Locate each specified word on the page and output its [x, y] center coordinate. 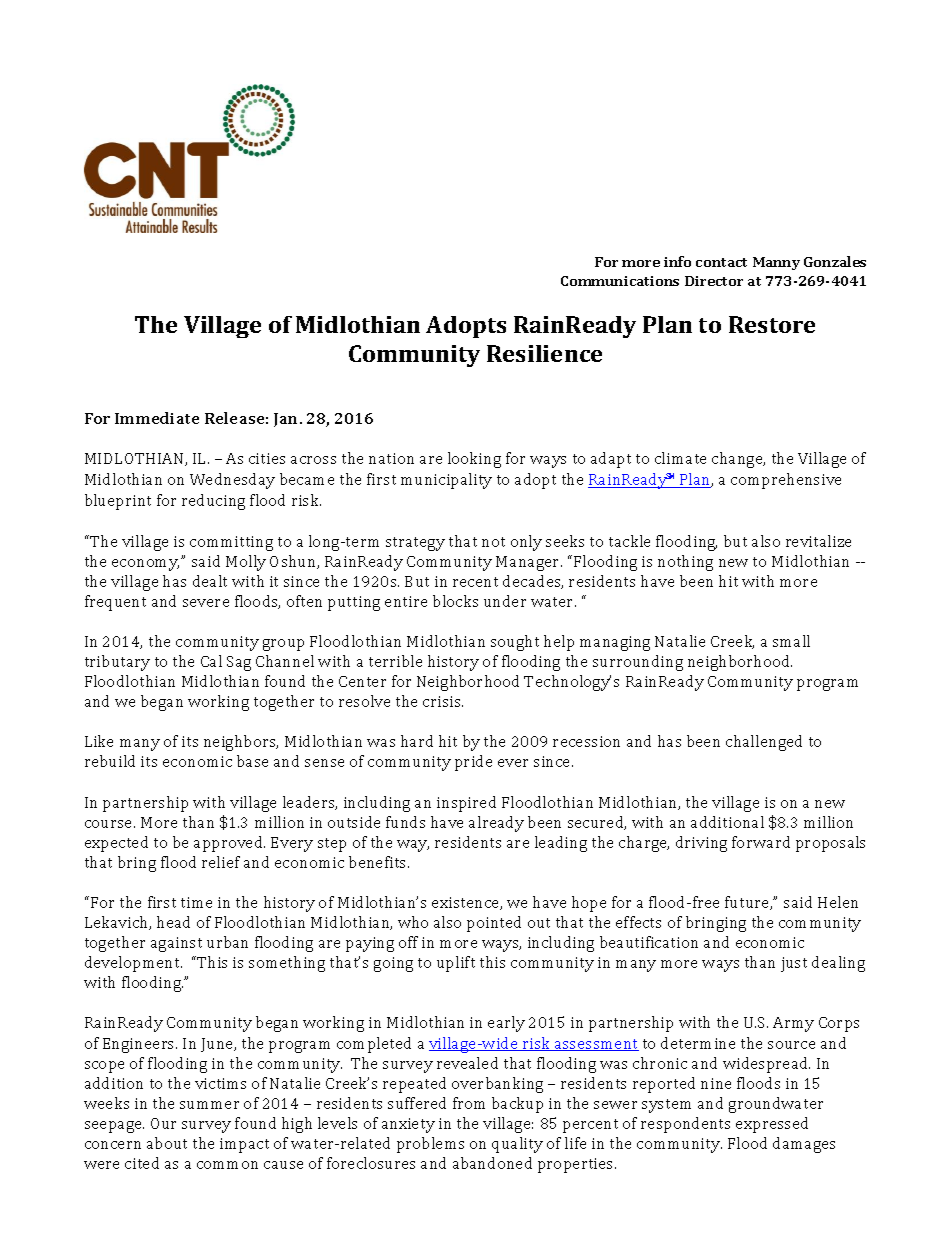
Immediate [157, 418]
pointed [494, 924]
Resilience [544, 353]
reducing [213, 502]
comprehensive [786, 481]
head [173, 922]
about [167, 1143]
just [794, 964]
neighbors [241, 743]
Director [714, 281]
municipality [446, 481]
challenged [764, 743]
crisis [443, 701]
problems [430, 1145]
